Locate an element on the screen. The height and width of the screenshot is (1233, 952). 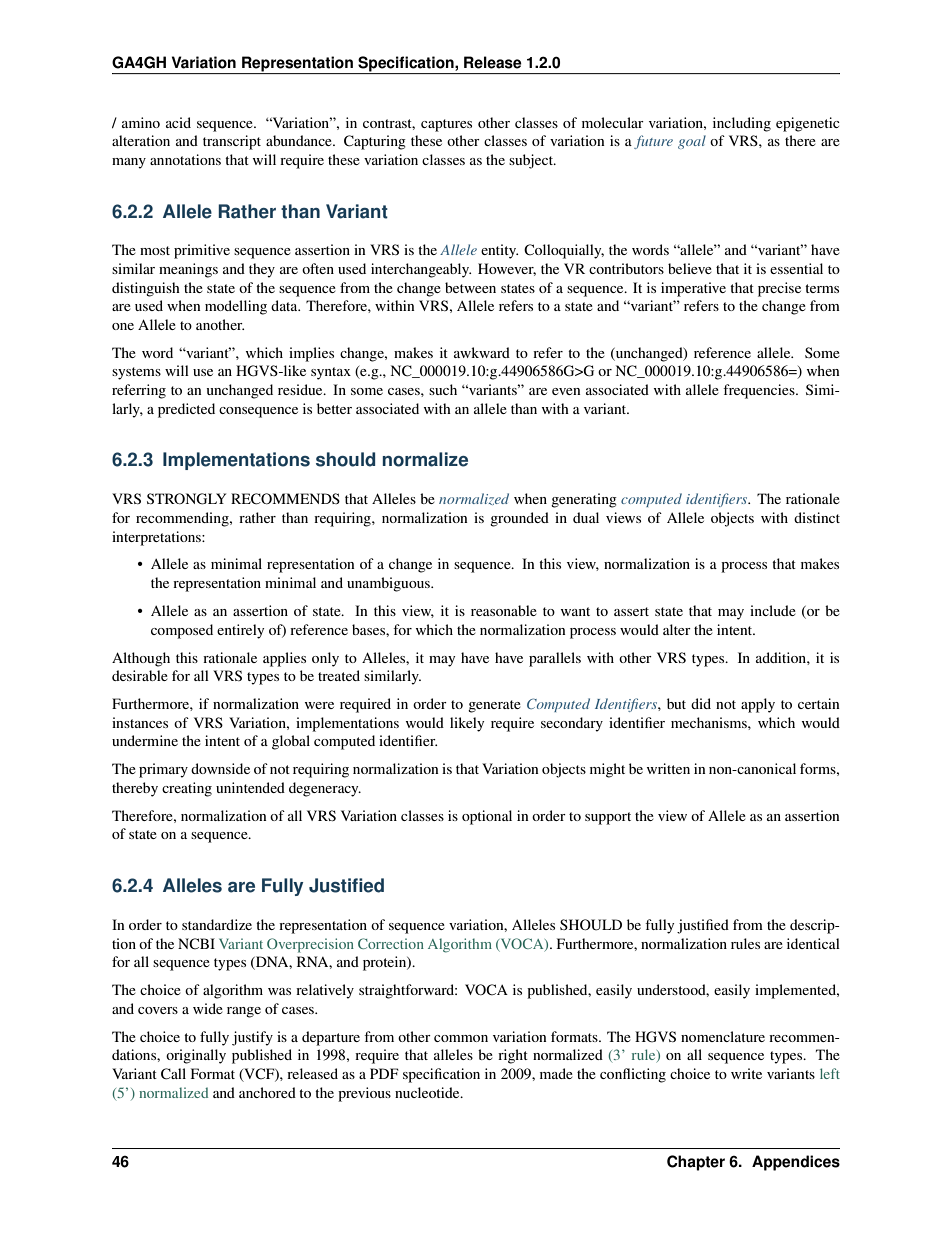
including is located at coordinates (742, 124).
